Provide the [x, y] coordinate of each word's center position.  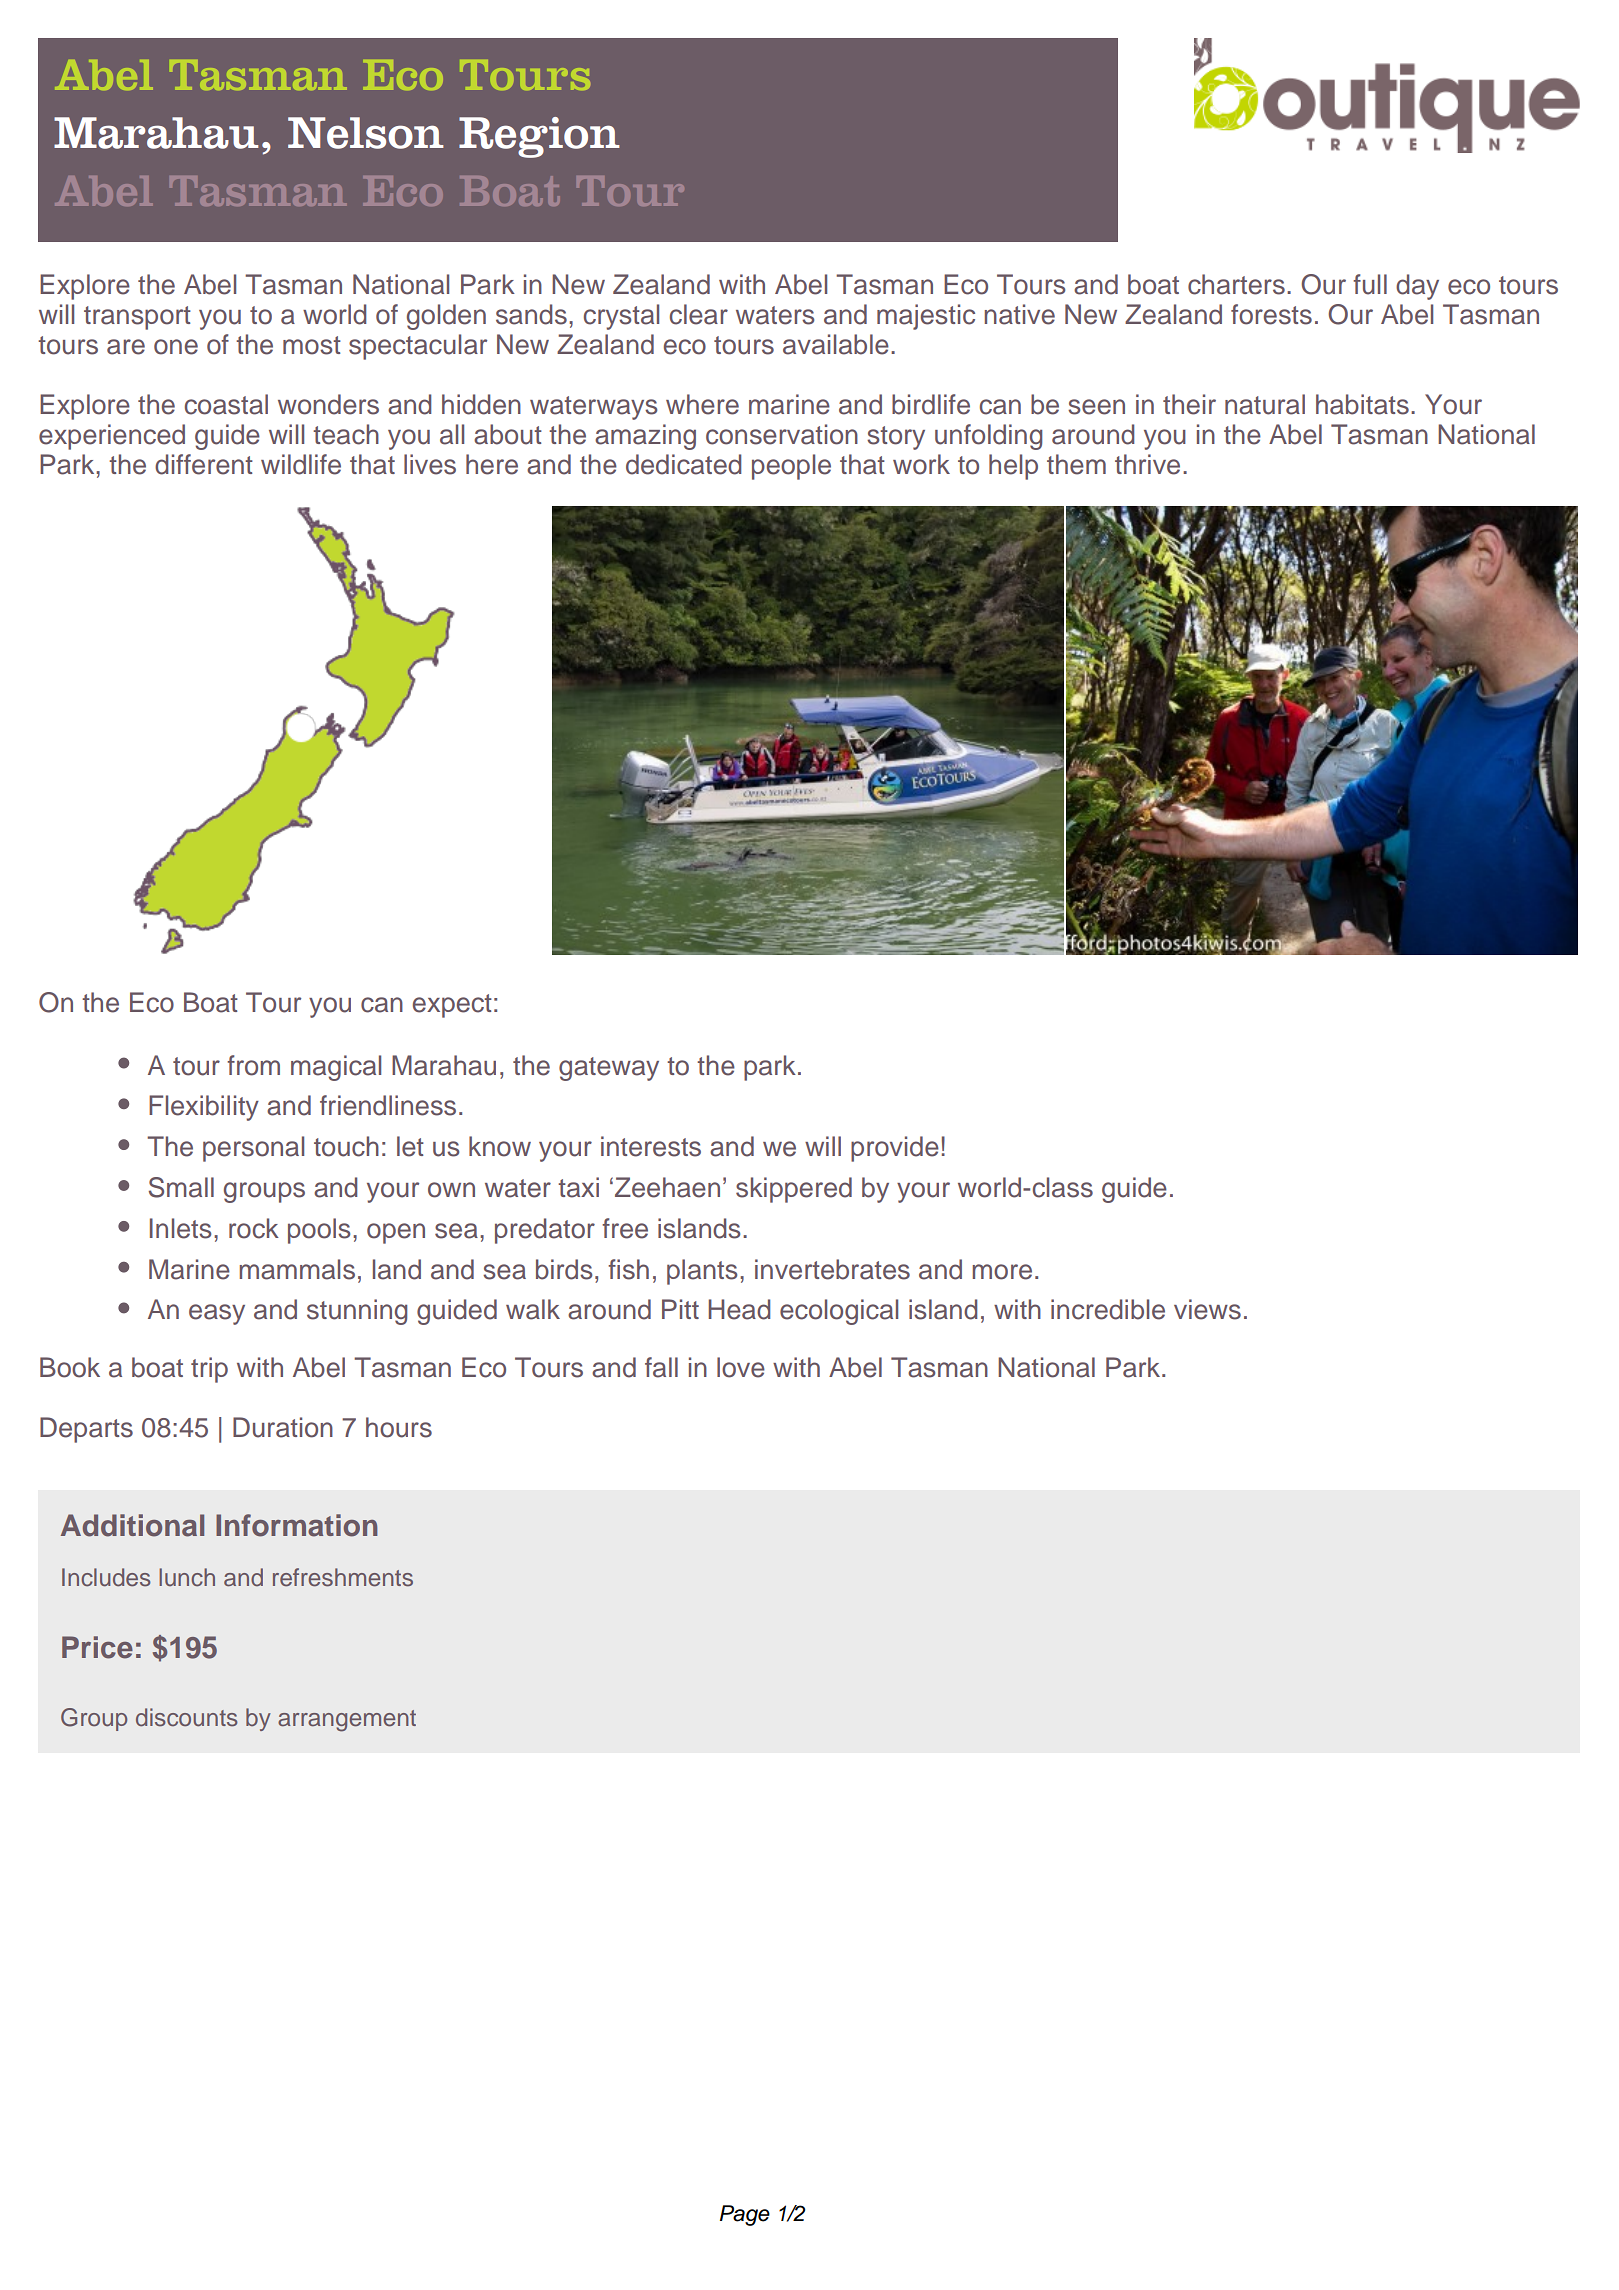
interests [651, 1146]
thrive [1147, 464]
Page [745, 2215]
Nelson [366, 133]
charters [1236, 284]
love [741, 1367]
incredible [1108, 1309]
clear [699, 314]
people [791, 467]
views [1207, 1309]
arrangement [347, 1721]
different [204, 464]
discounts [187, 1717]
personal [253, 1149]
